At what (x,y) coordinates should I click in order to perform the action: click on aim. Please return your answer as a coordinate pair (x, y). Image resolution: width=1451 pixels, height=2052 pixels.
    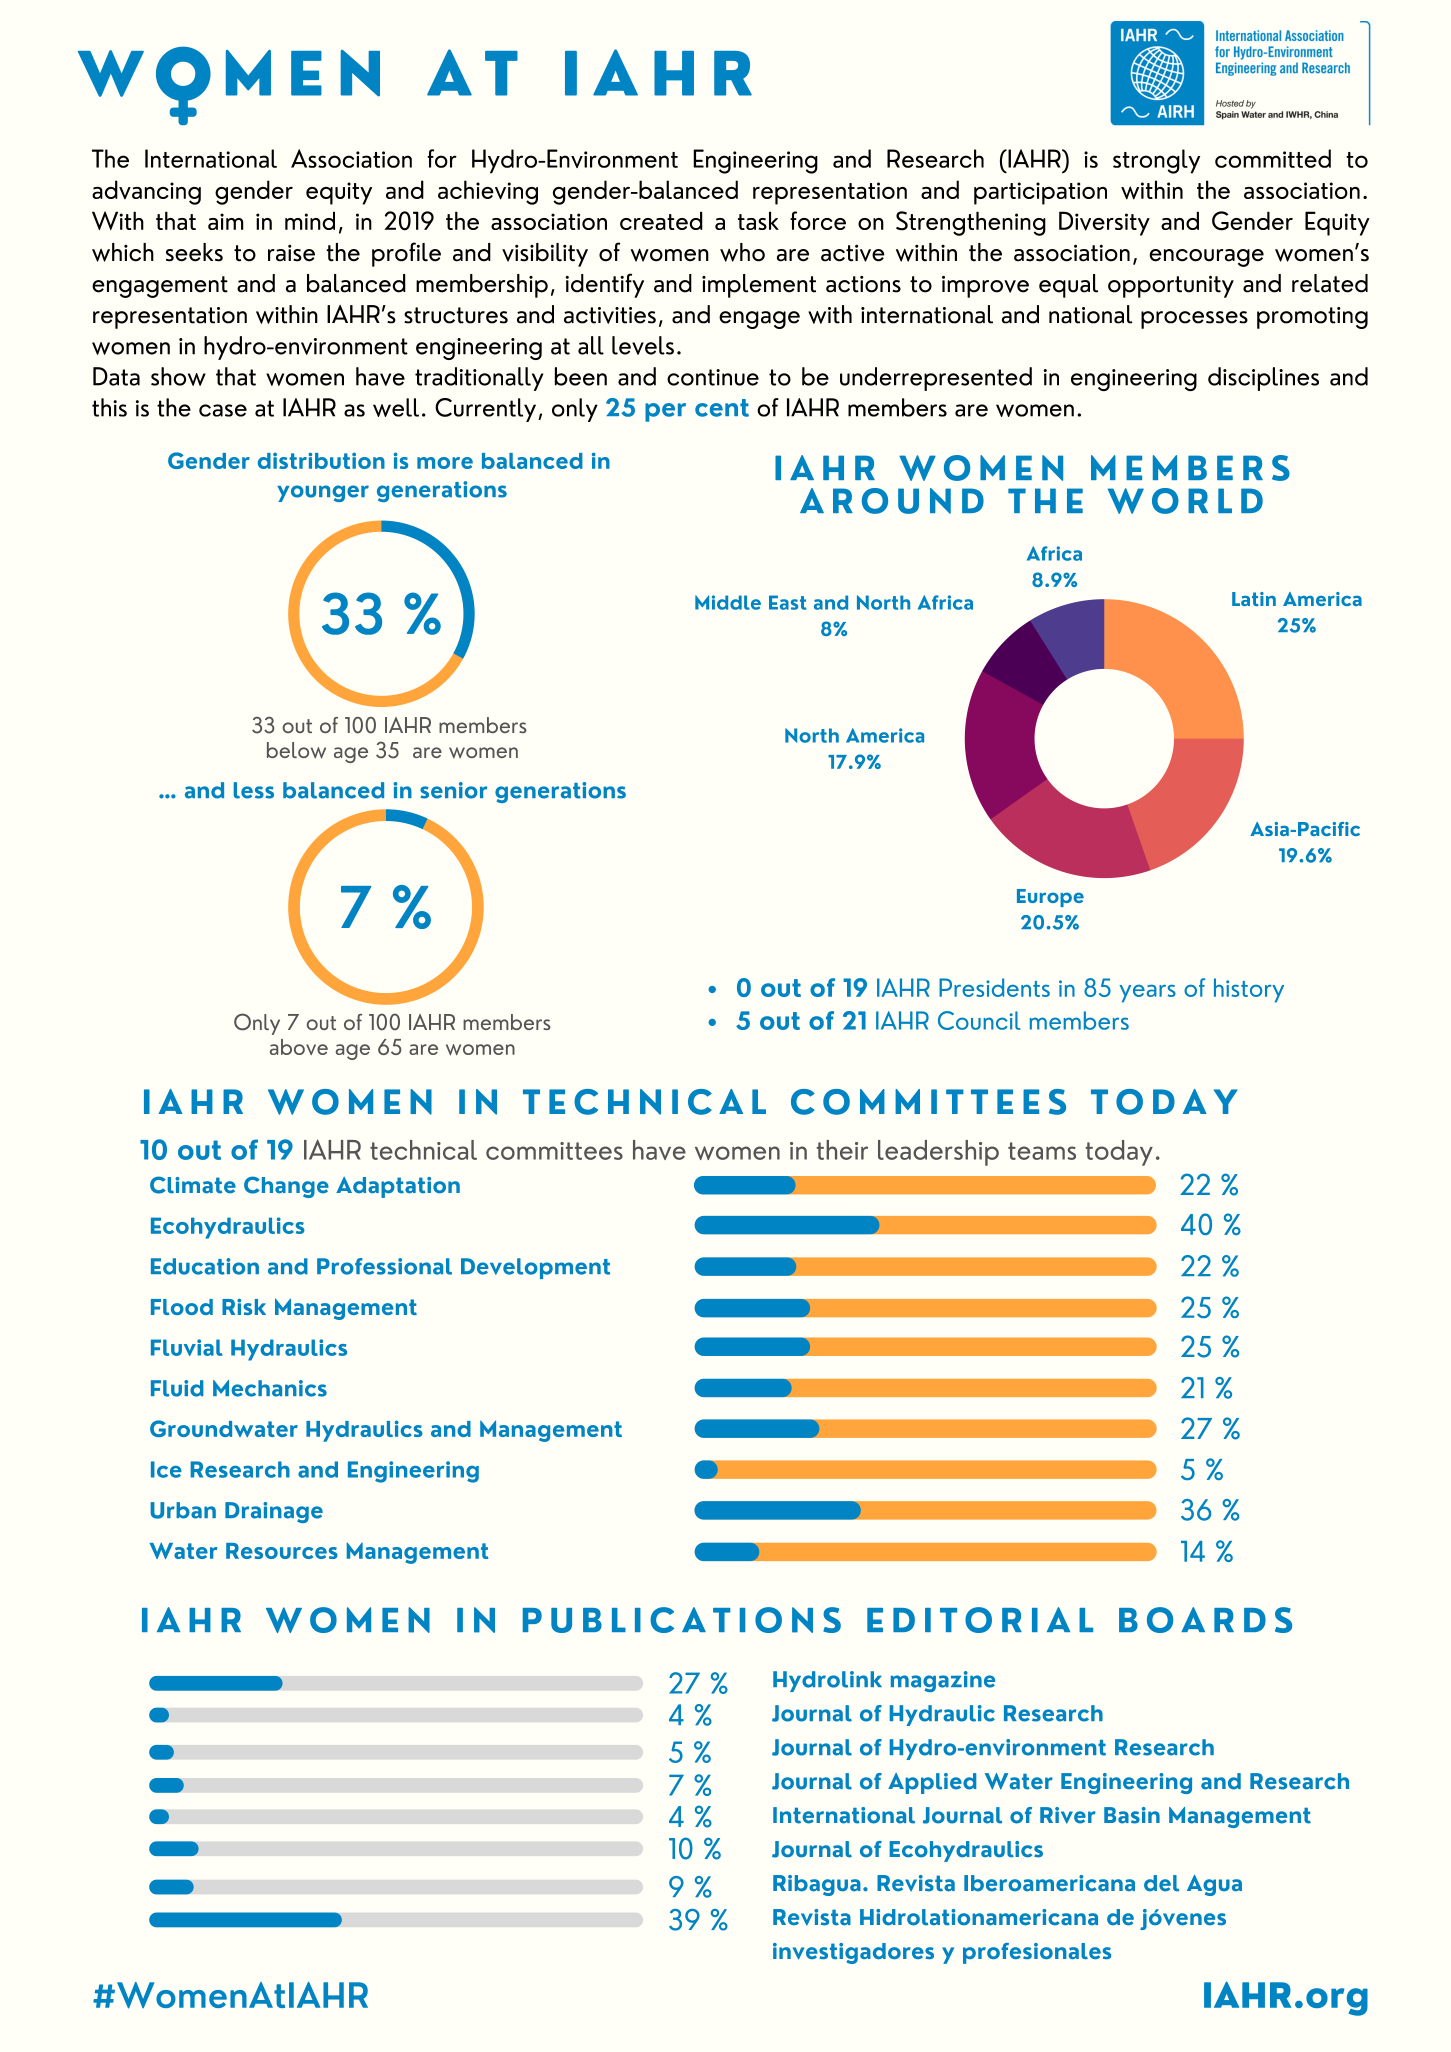
    Looking at the image, I should click on (226, 221).
